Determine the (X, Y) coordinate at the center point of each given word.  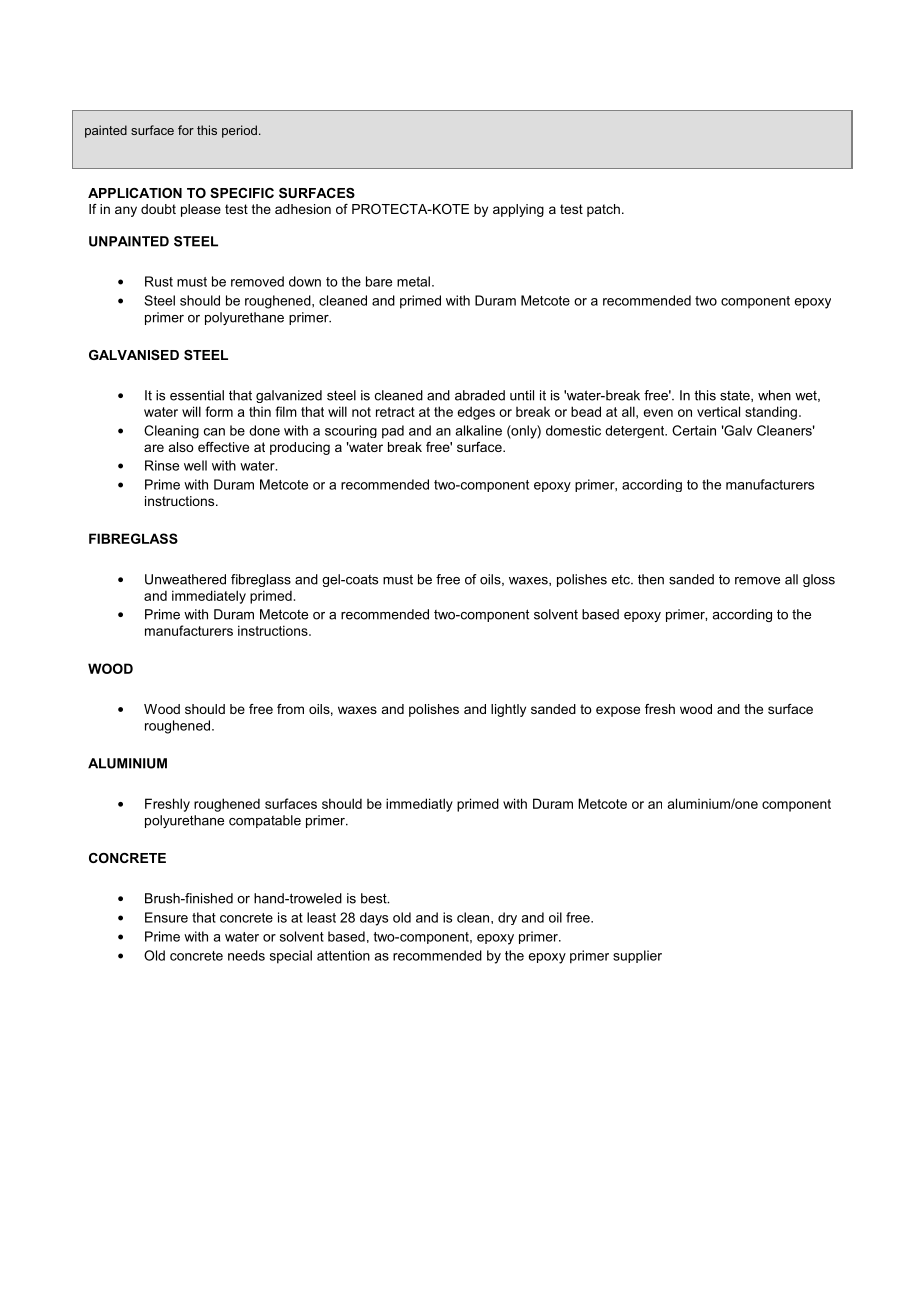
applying (518, 210)
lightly (508, 710)
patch (603, 210)
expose (618, 711)
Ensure (166, 917)
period (239, 131)
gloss (819, 580)
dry (507, 918)
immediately (209, 597)
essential (197, 395)
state (736, 396)
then (651, 579)
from (290, 709)
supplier (637, 956)
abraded (480, 395)
